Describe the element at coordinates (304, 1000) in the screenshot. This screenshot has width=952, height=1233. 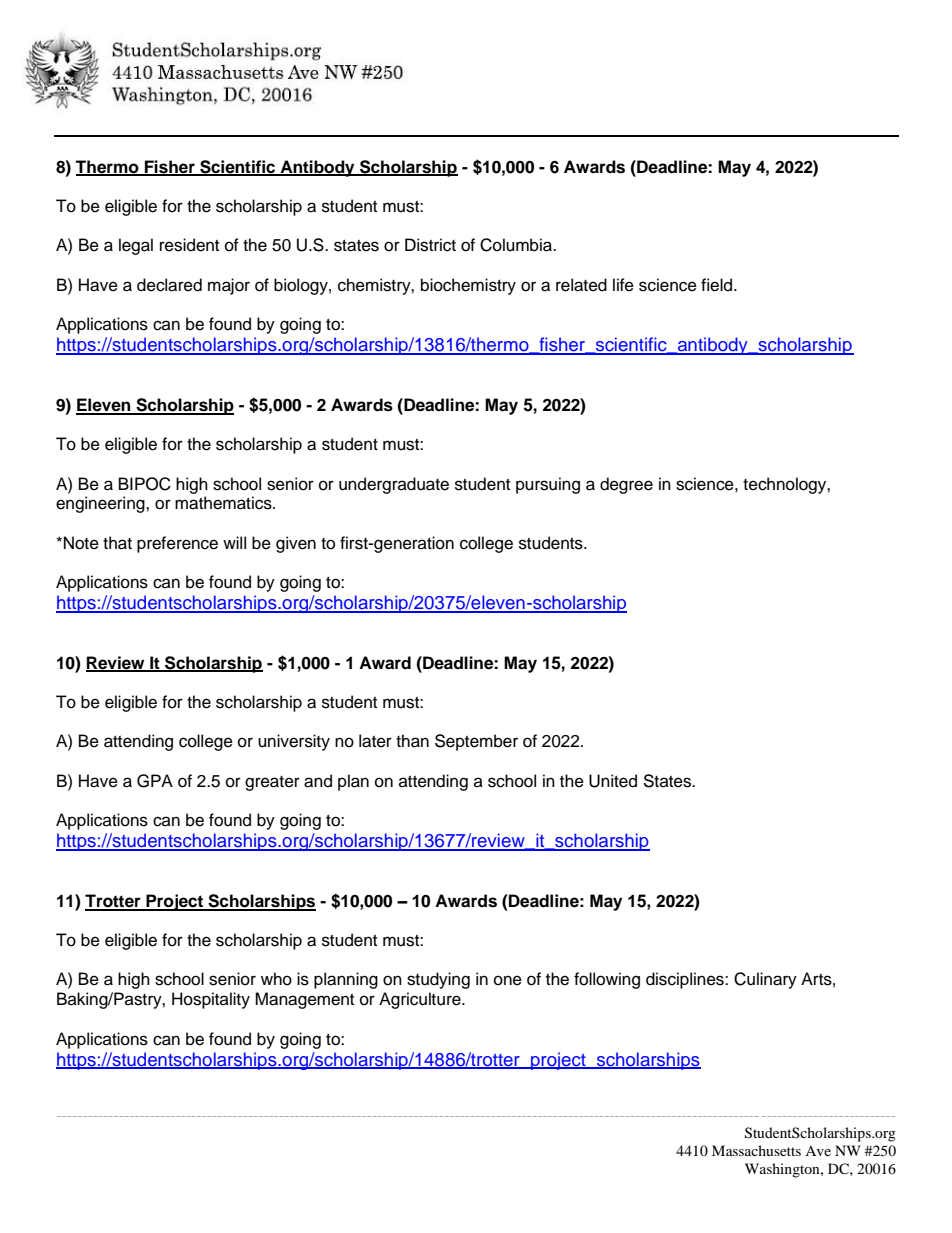
I see `Management` at that location.
